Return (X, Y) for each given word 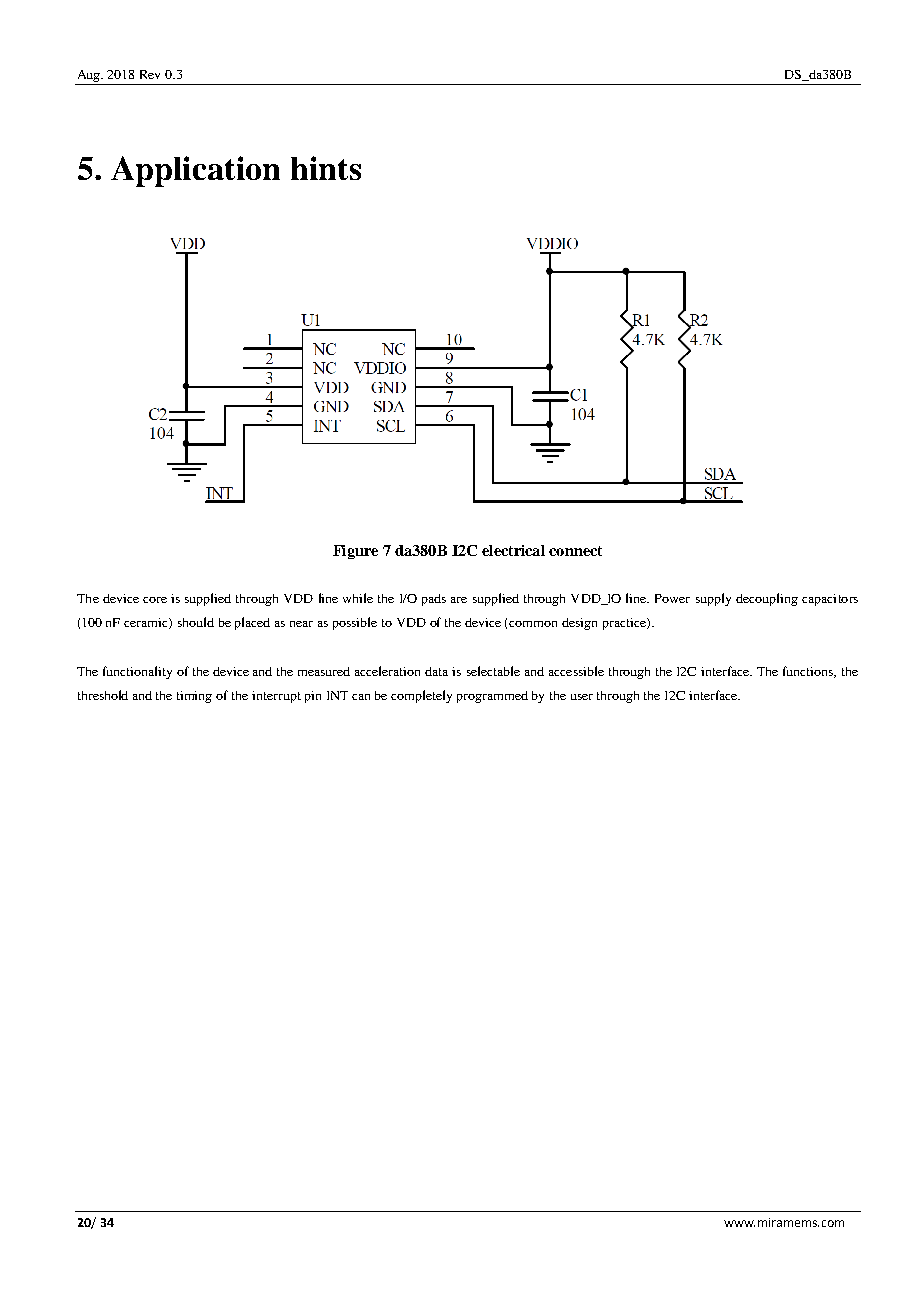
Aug (90, 76)
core (155, 600)
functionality (137, 672)
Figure (355, 552)
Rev (150, 74)
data (436, 671)
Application (195, 171)
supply (713, 599)
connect (575, 551)
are (459, 600)
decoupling (767, 599)
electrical (513, 550)
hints (326, 168)
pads (434, 600)
